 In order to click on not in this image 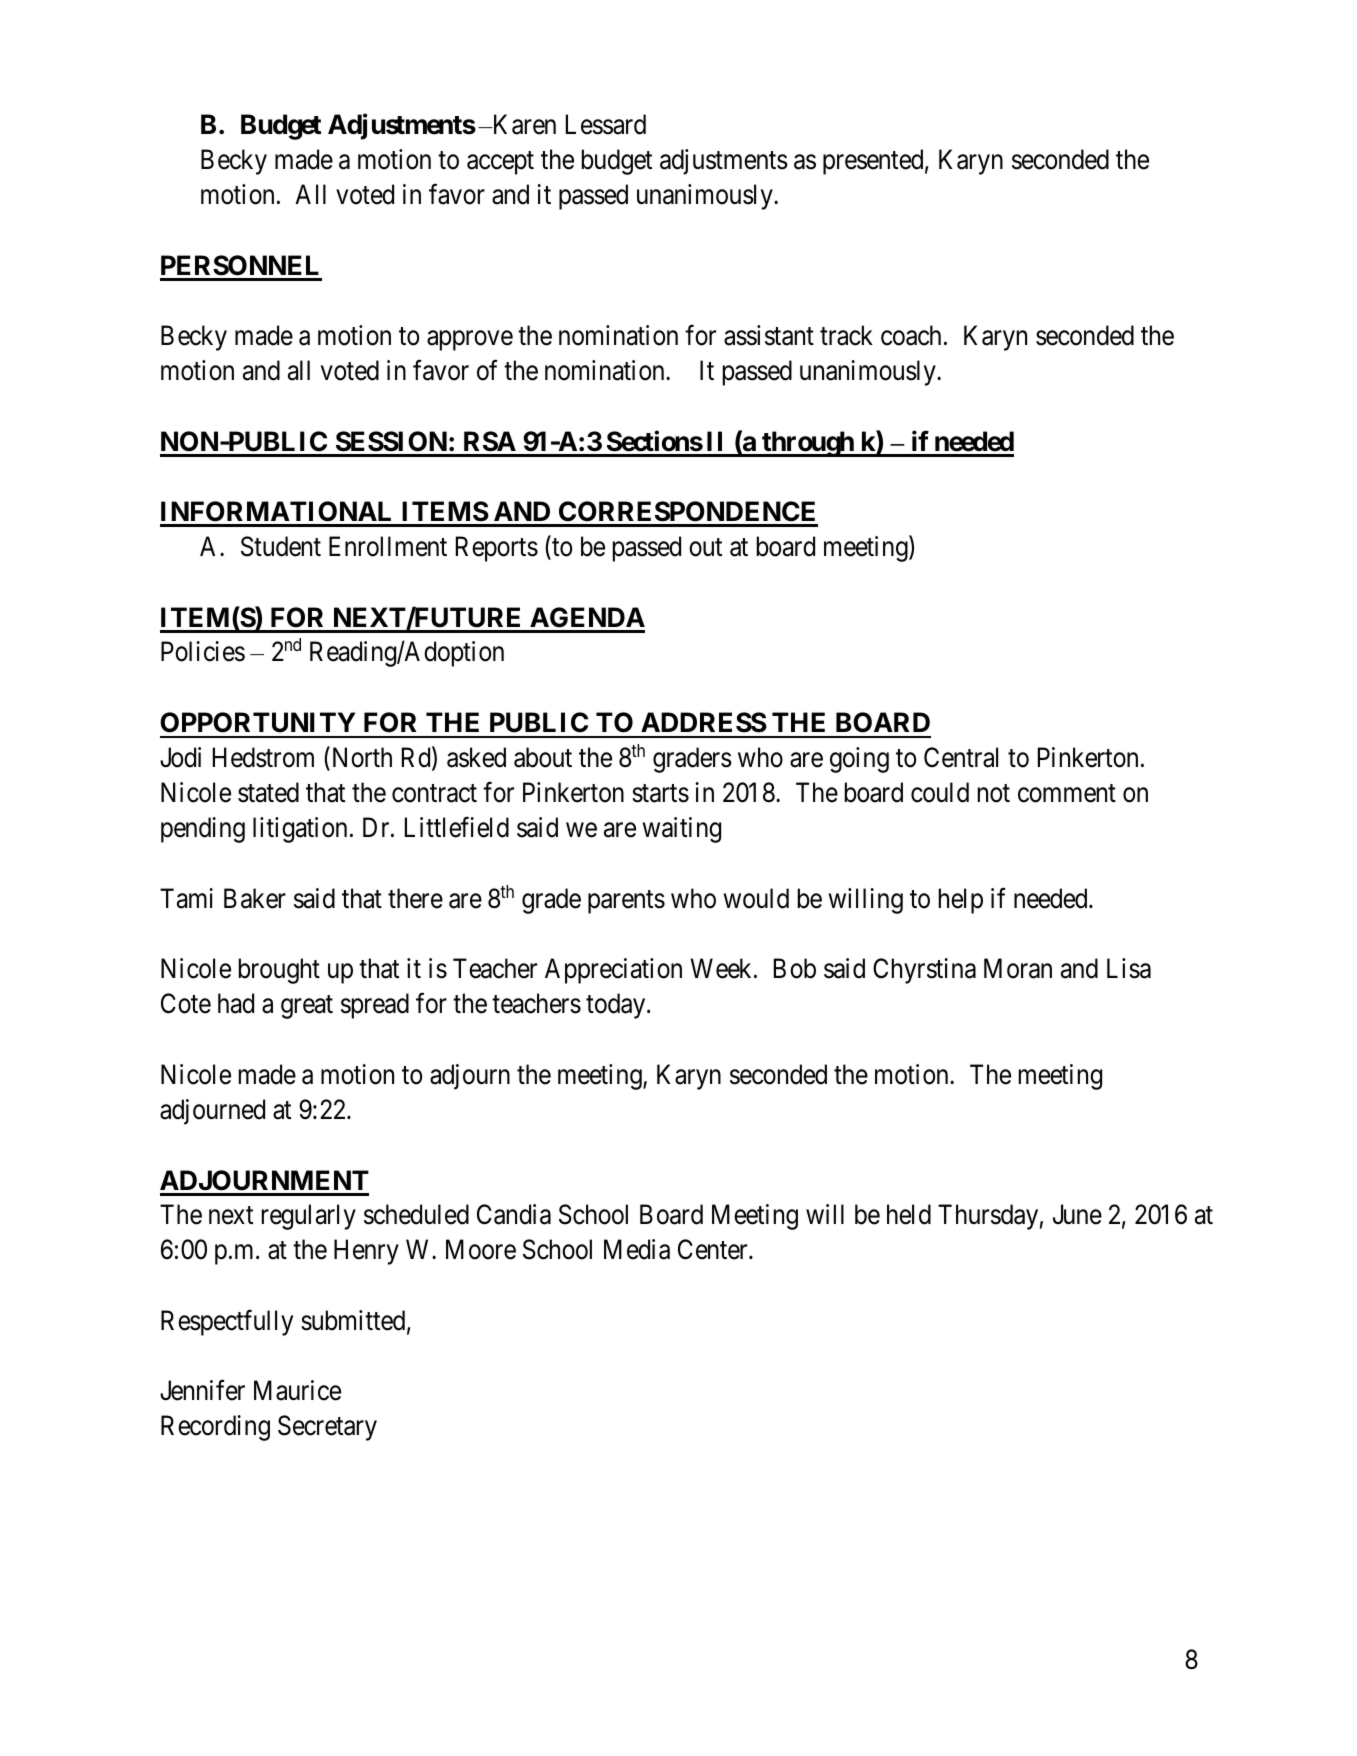, I will do `click(994, 794)`.
